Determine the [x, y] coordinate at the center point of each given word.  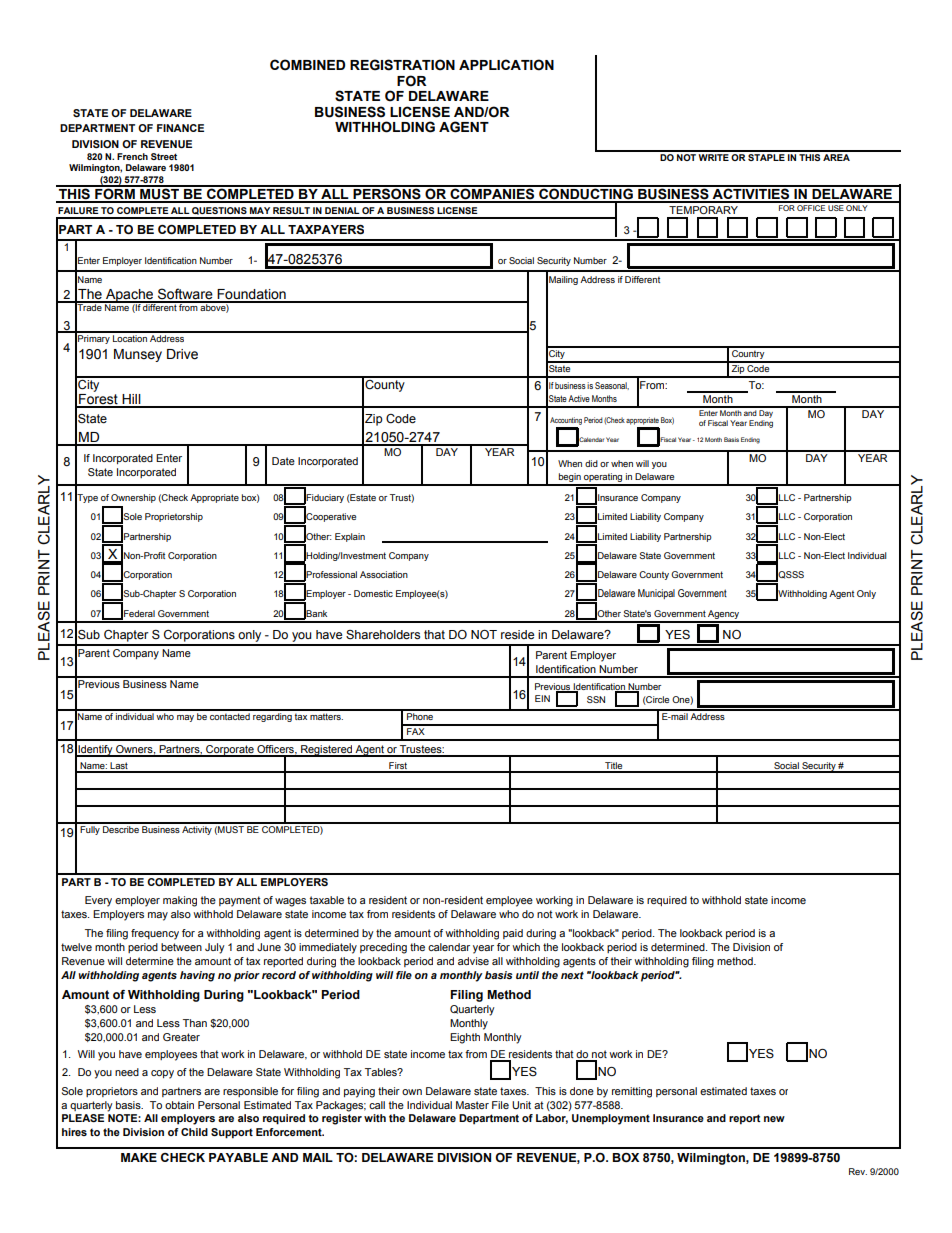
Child [194, 1132]
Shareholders [383, 635]
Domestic [373, 593]
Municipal [656, 594]
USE [836, 206]
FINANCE [180, 128]
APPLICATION [506, 65]
